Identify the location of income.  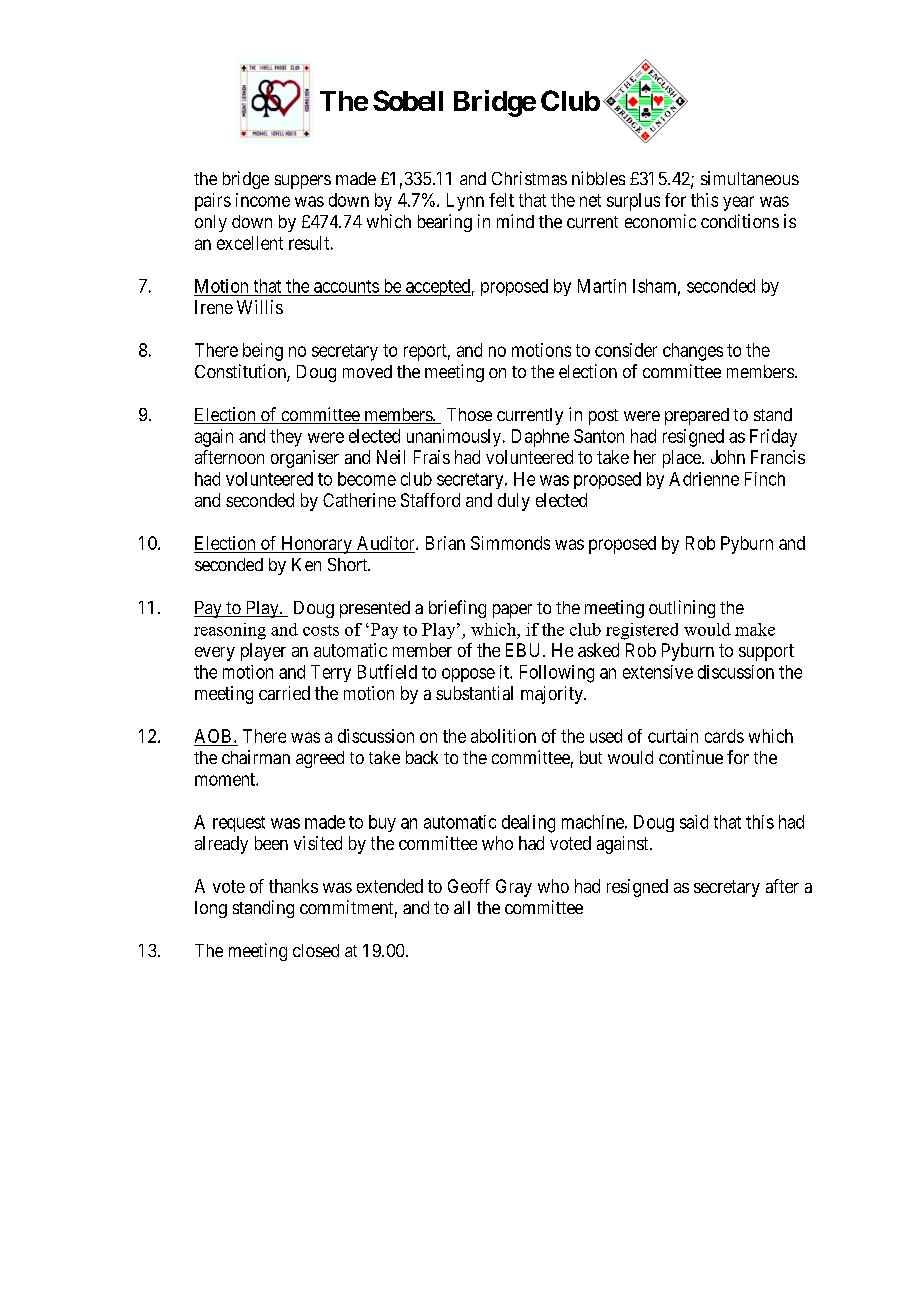
(263, 200).
